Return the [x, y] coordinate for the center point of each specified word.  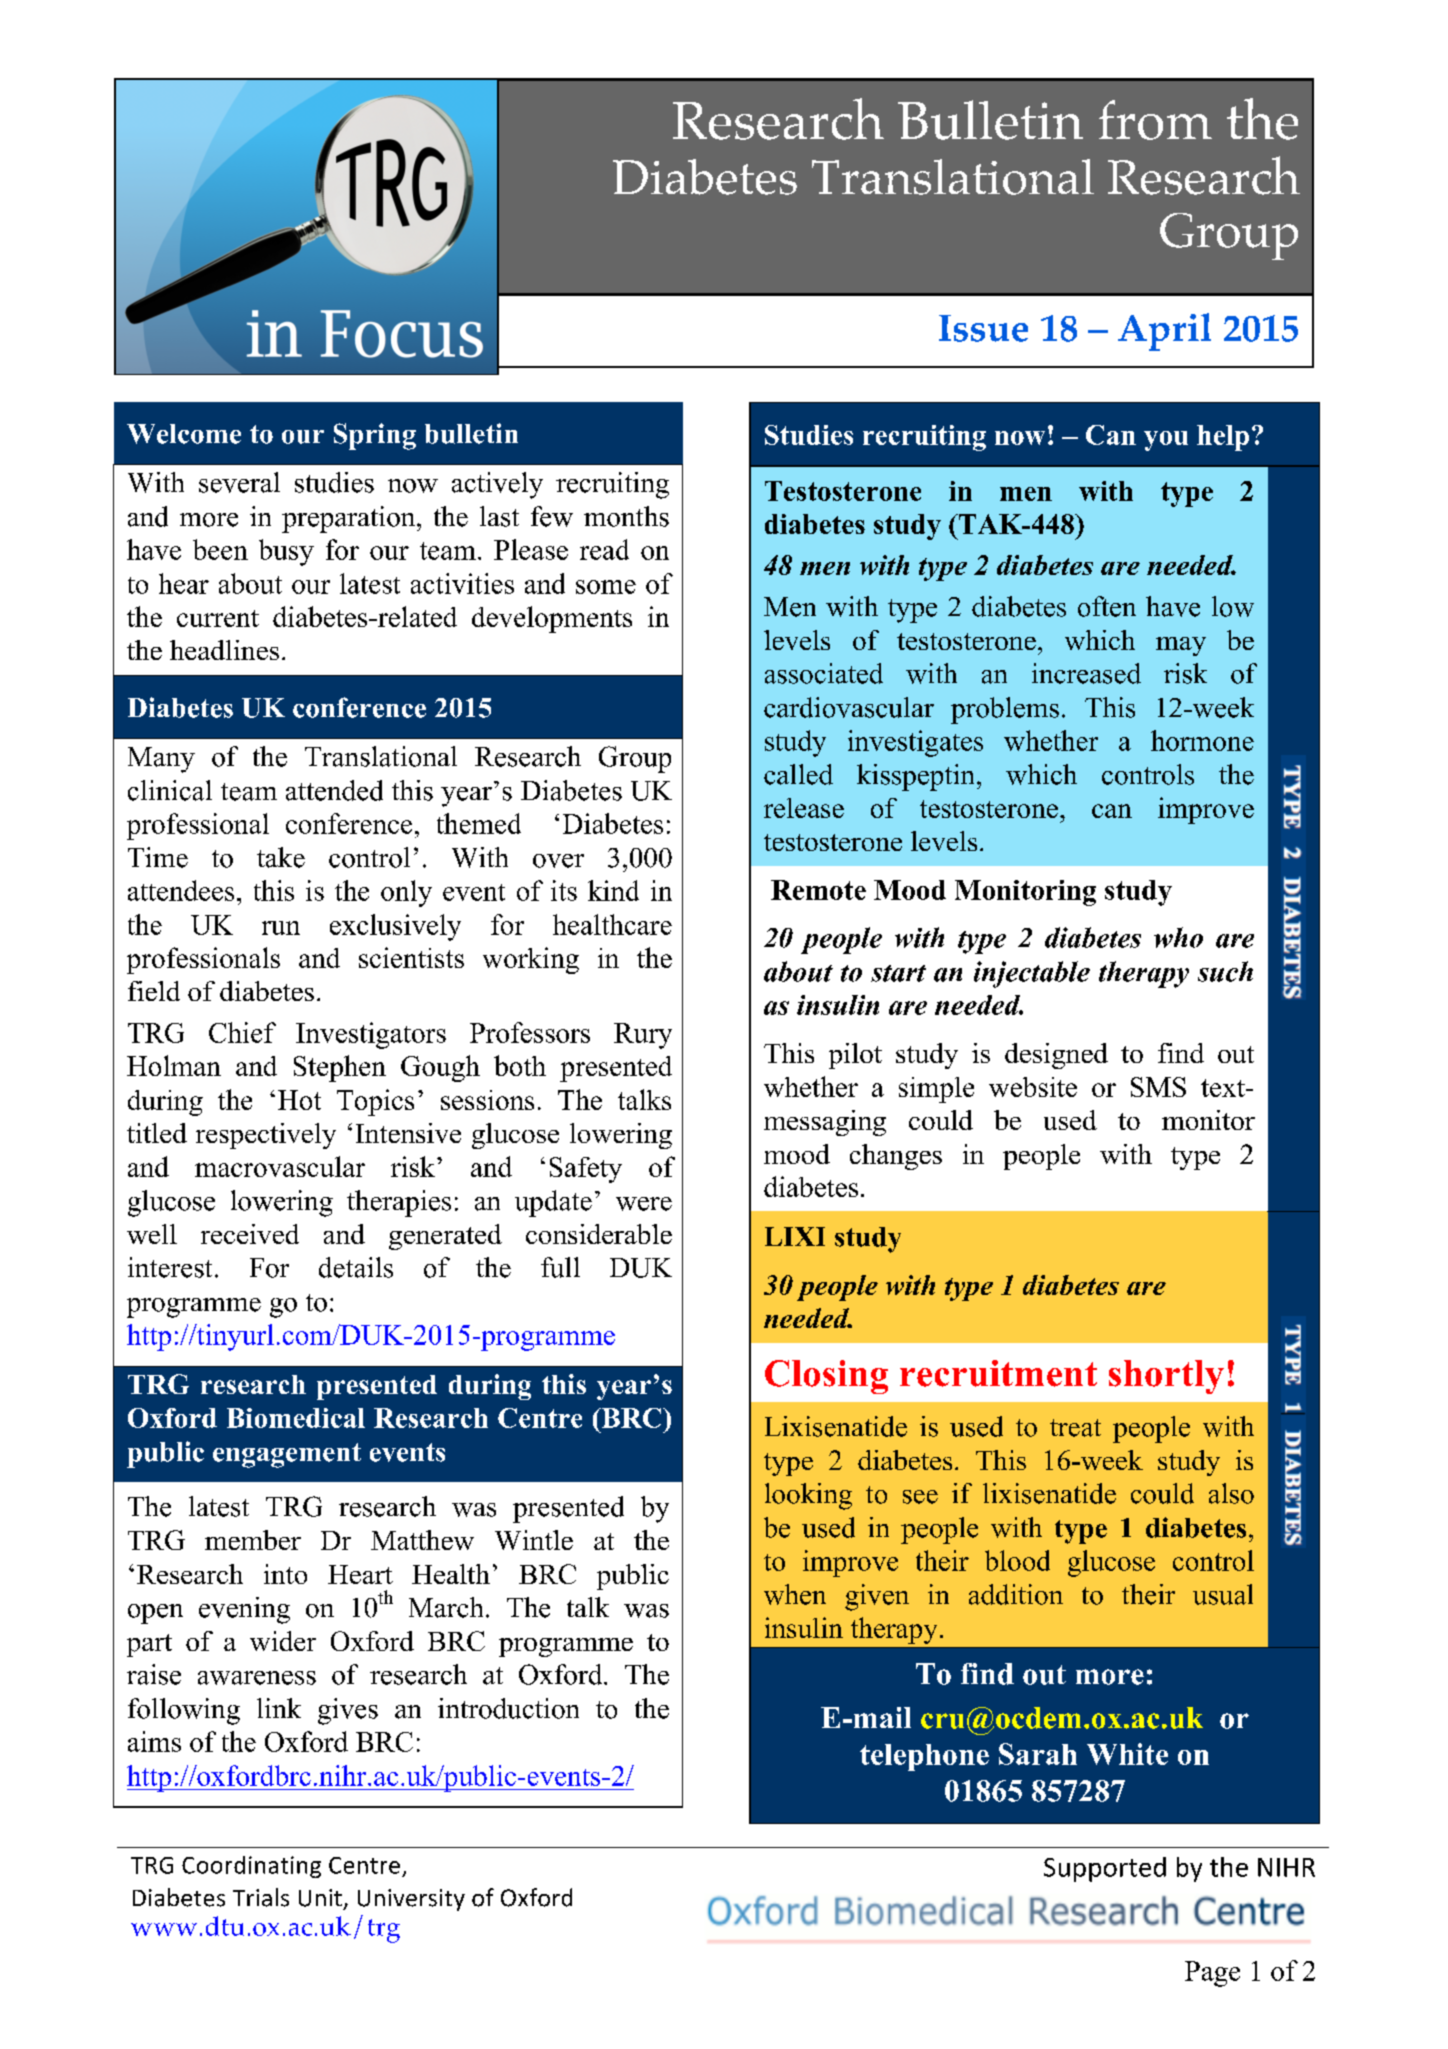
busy [286, 552]
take [281, 857]
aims [154, 1741]
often [1107, 606]
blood [1017, 1560]
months [626, 516]
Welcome [184, 434]
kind [613, 890]
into [285, 1574]
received [250, 1234]
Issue [983, 328]
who [1178, 937]
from [1155, 120]
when [795, 1594]
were [644, 1204]
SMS [1158, 1087]
